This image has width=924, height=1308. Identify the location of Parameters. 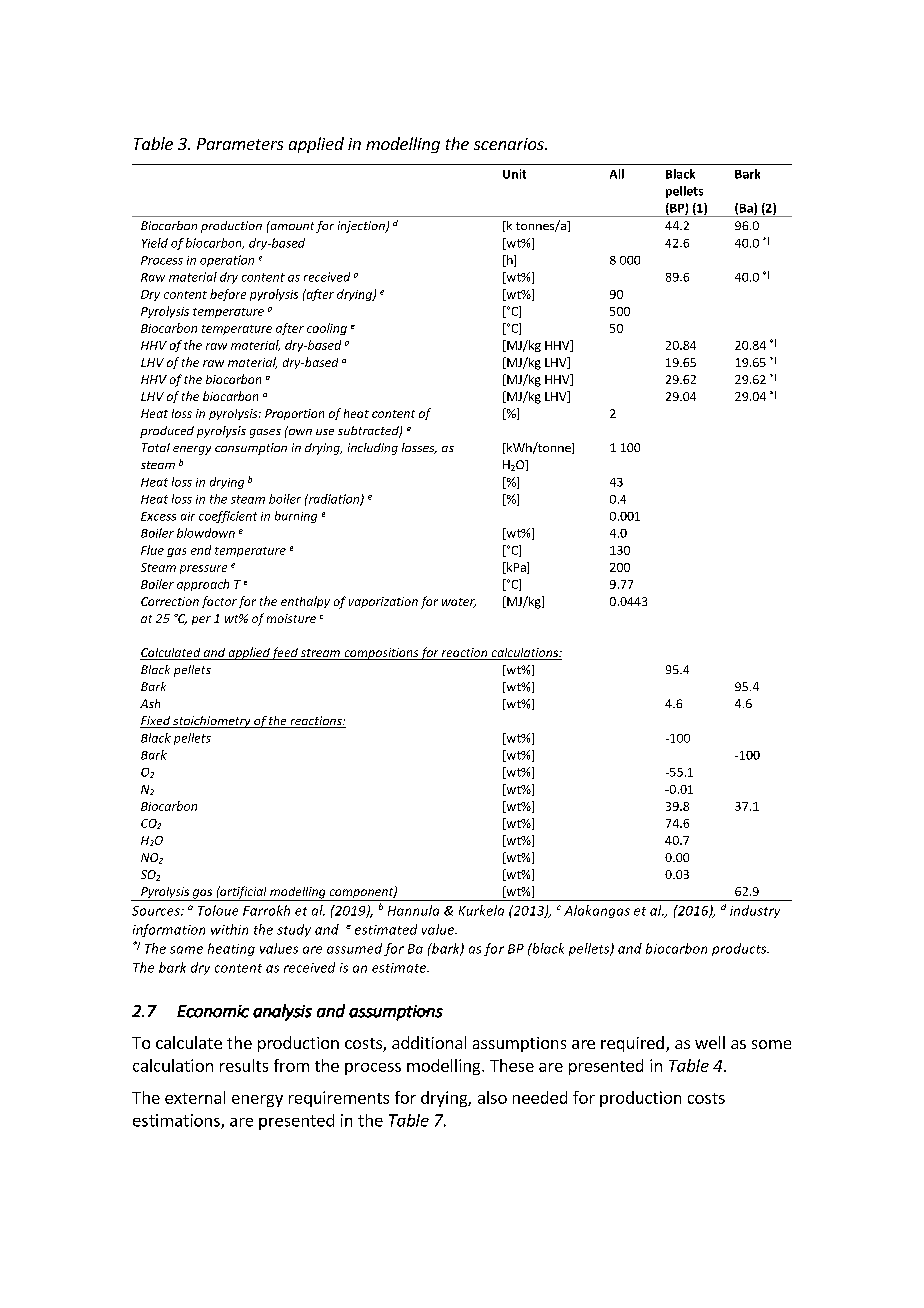
(240, 144).
